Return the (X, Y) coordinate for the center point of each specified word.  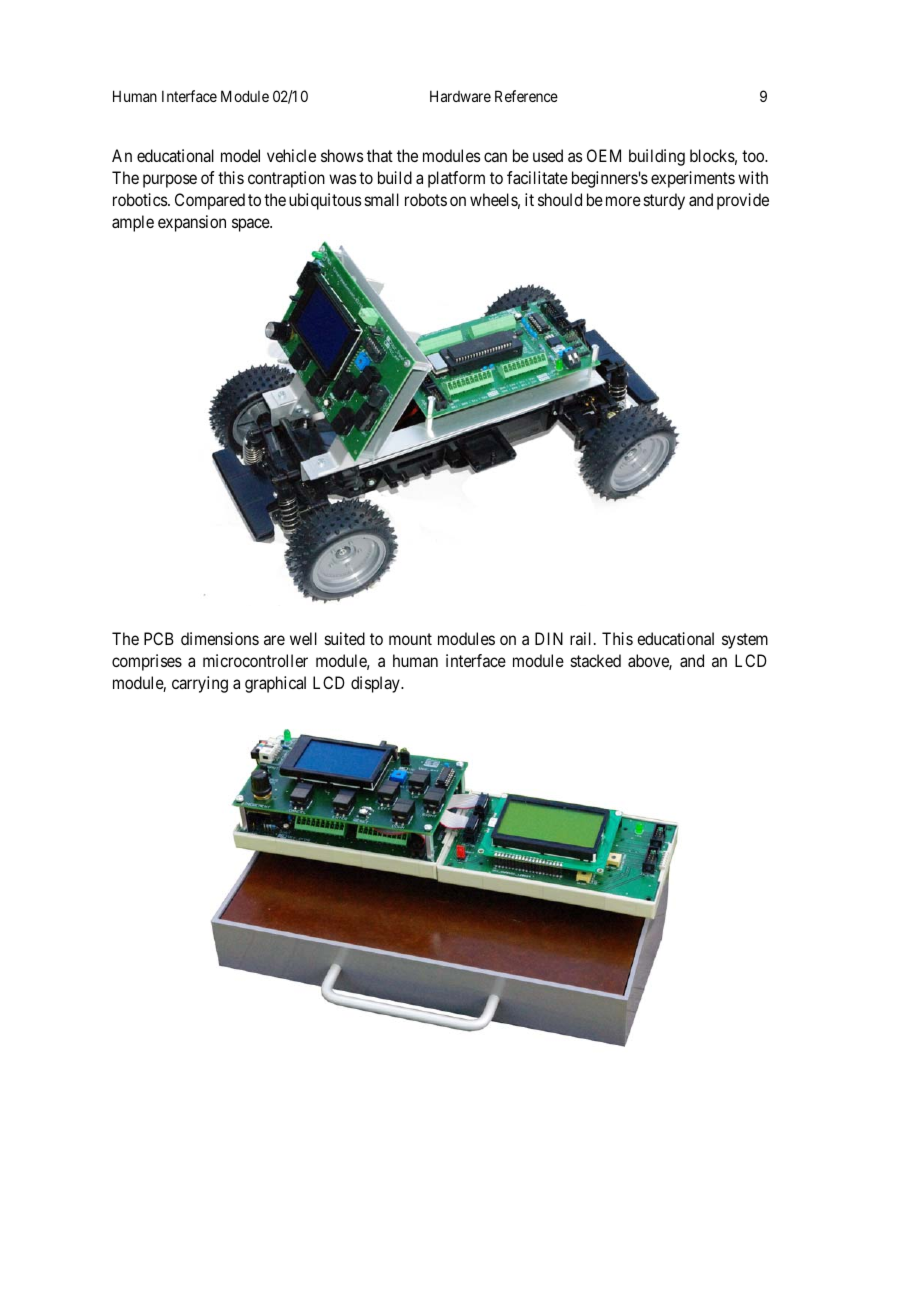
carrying (200, 684)
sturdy (664, 201)
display (376, 684)
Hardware (460, 96)
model (240, 155)
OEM (604, 155)
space (251, 225)
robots (426, 199)
